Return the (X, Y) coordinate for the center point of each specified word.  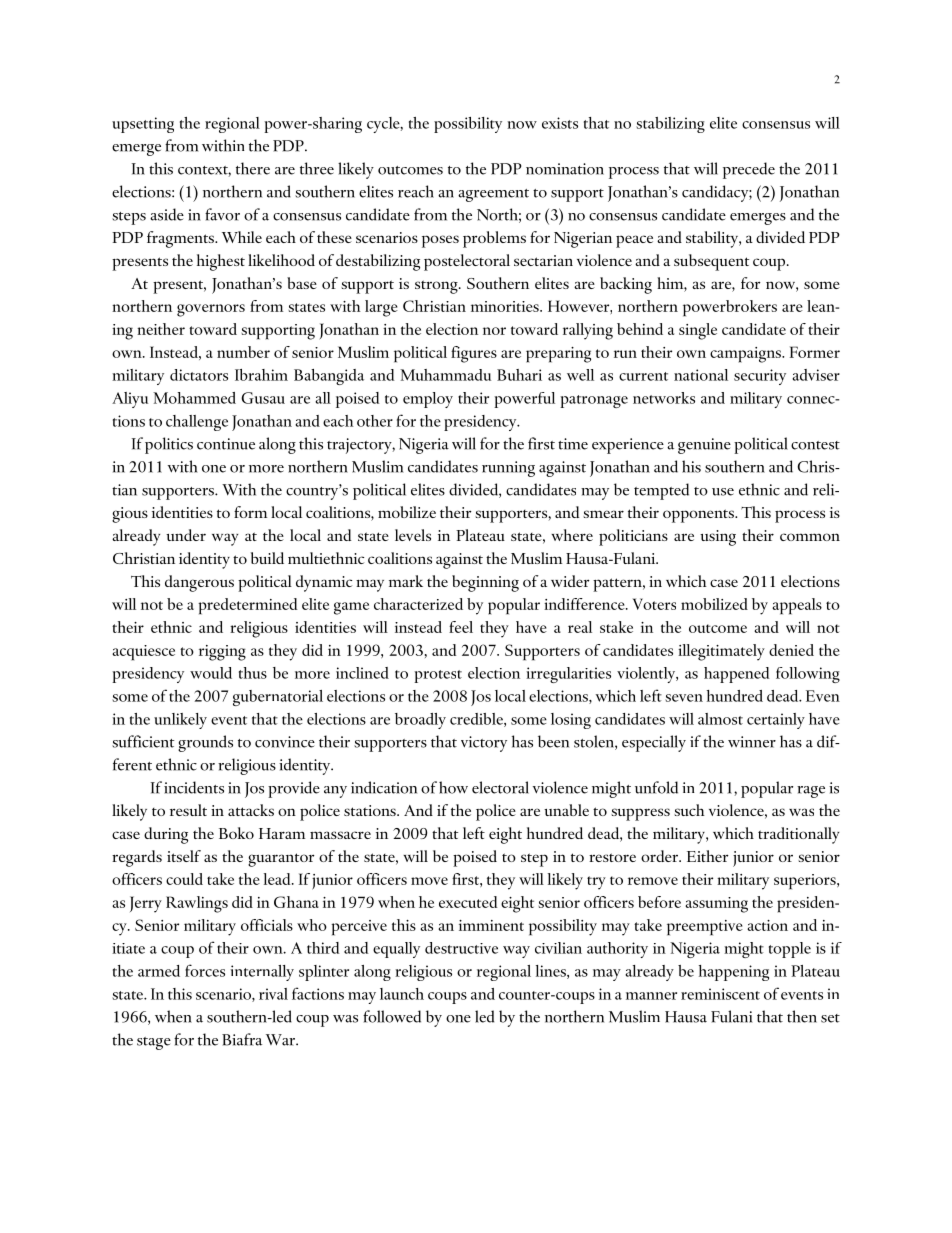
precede (749, 170)
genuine (704, 446)
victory (484, 744)
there (253, 168)
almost (720, 719)
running (508, 469)
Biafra (242, 1039)
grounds (205, 743)
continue (226, 444)
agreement (493, 195)
